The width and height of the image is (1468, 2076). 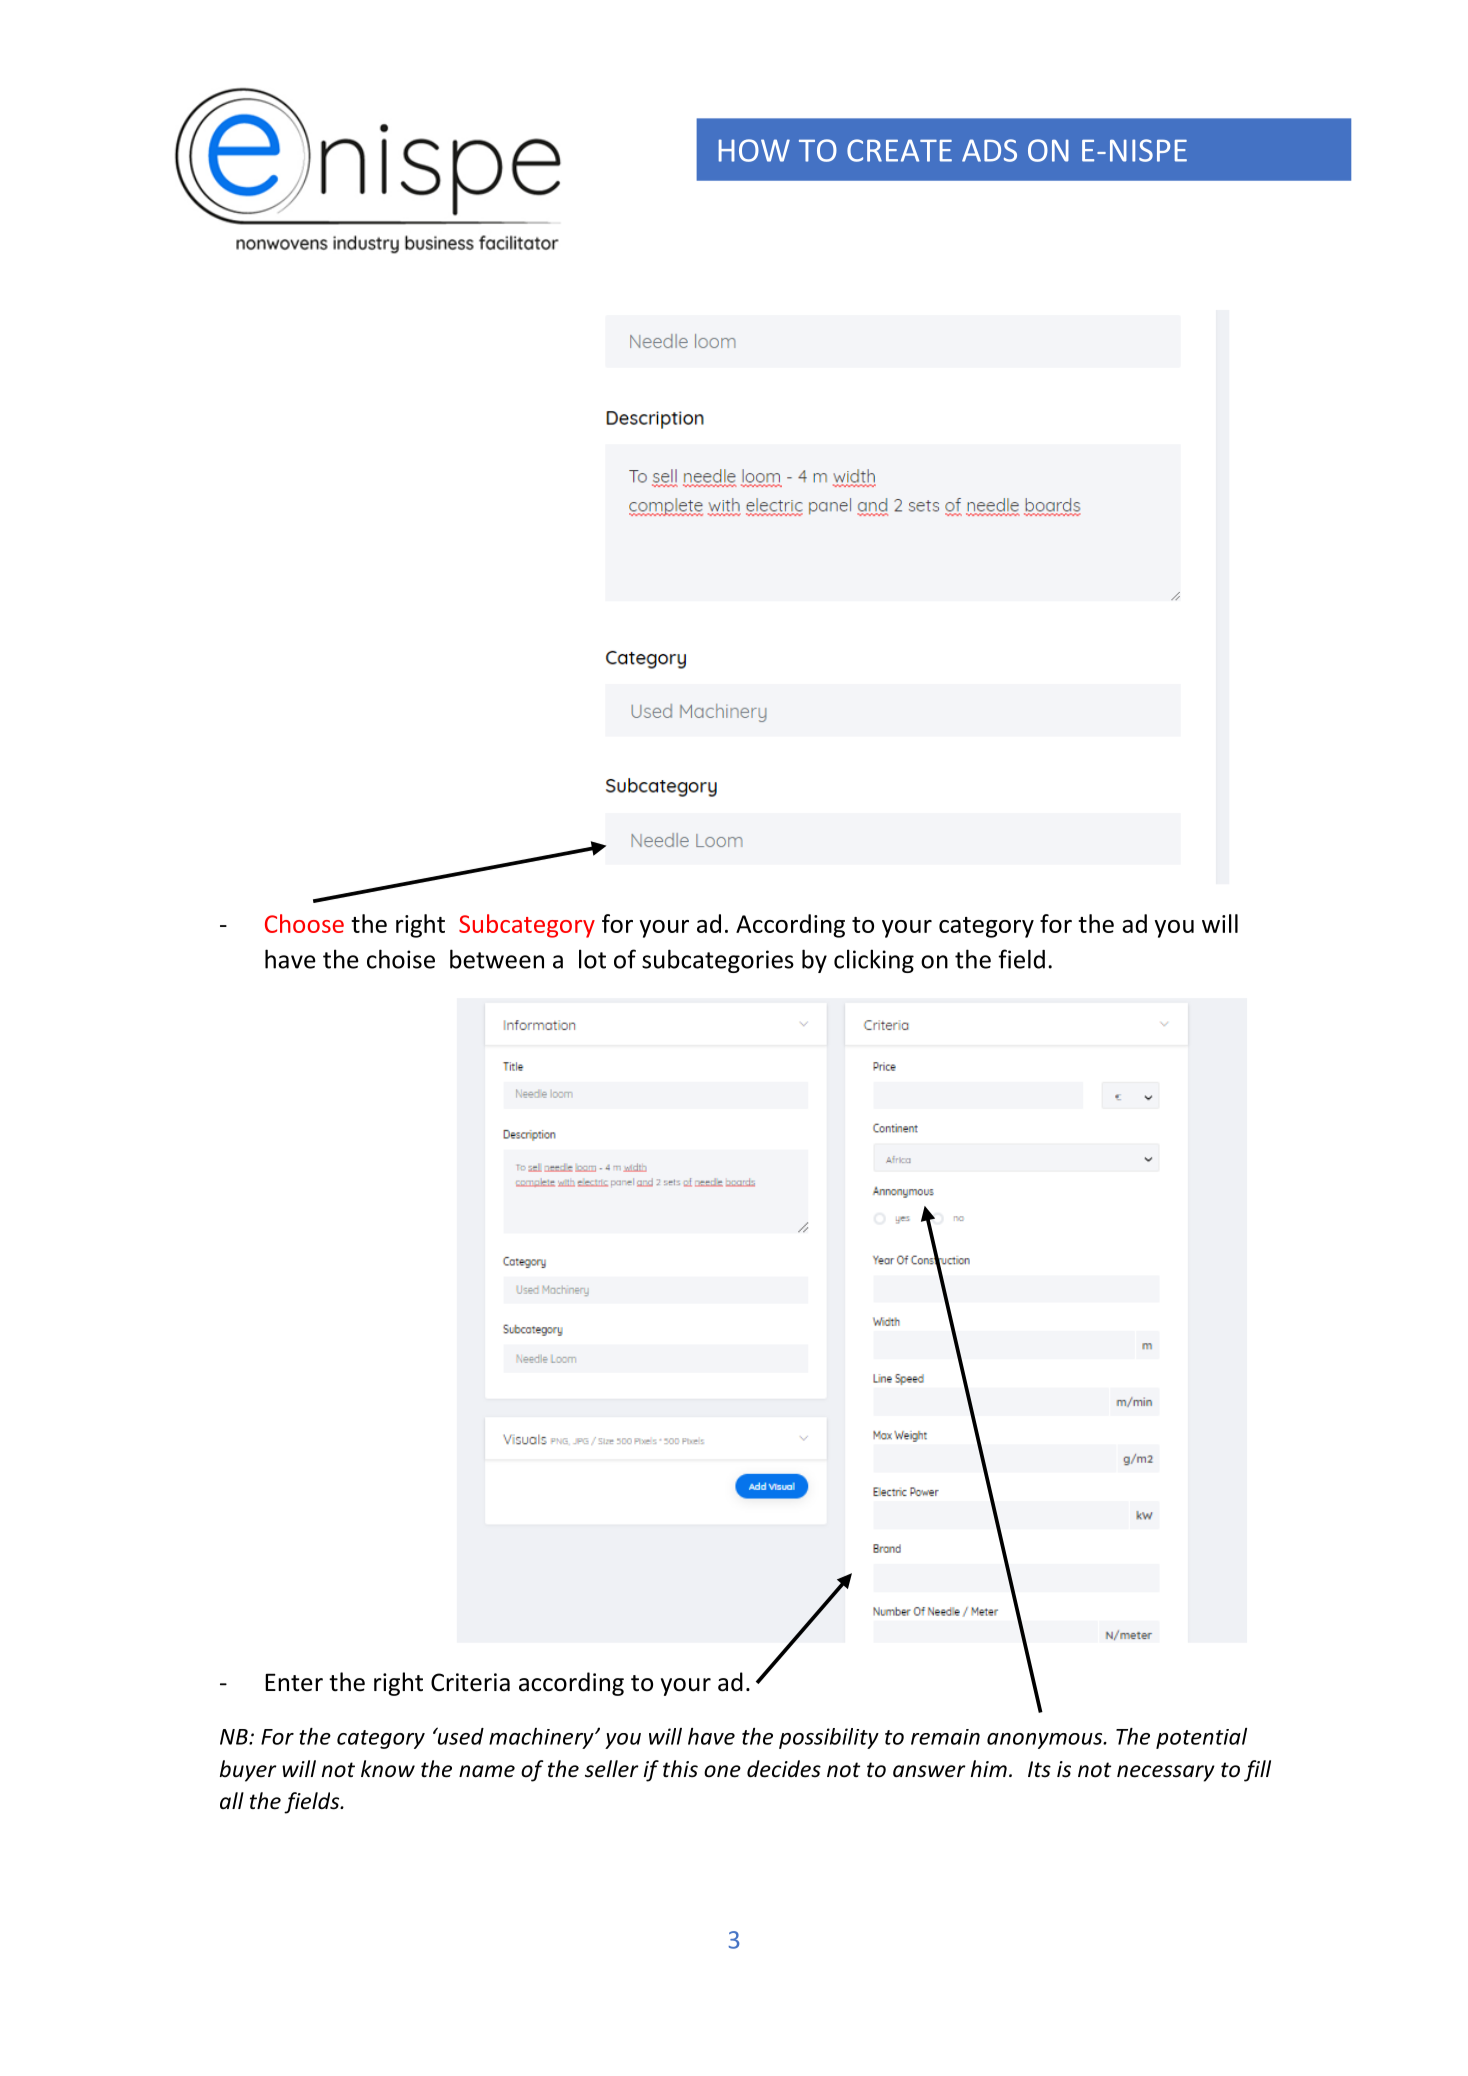 I want to click on possibility, so click(x=829, y=1738).
